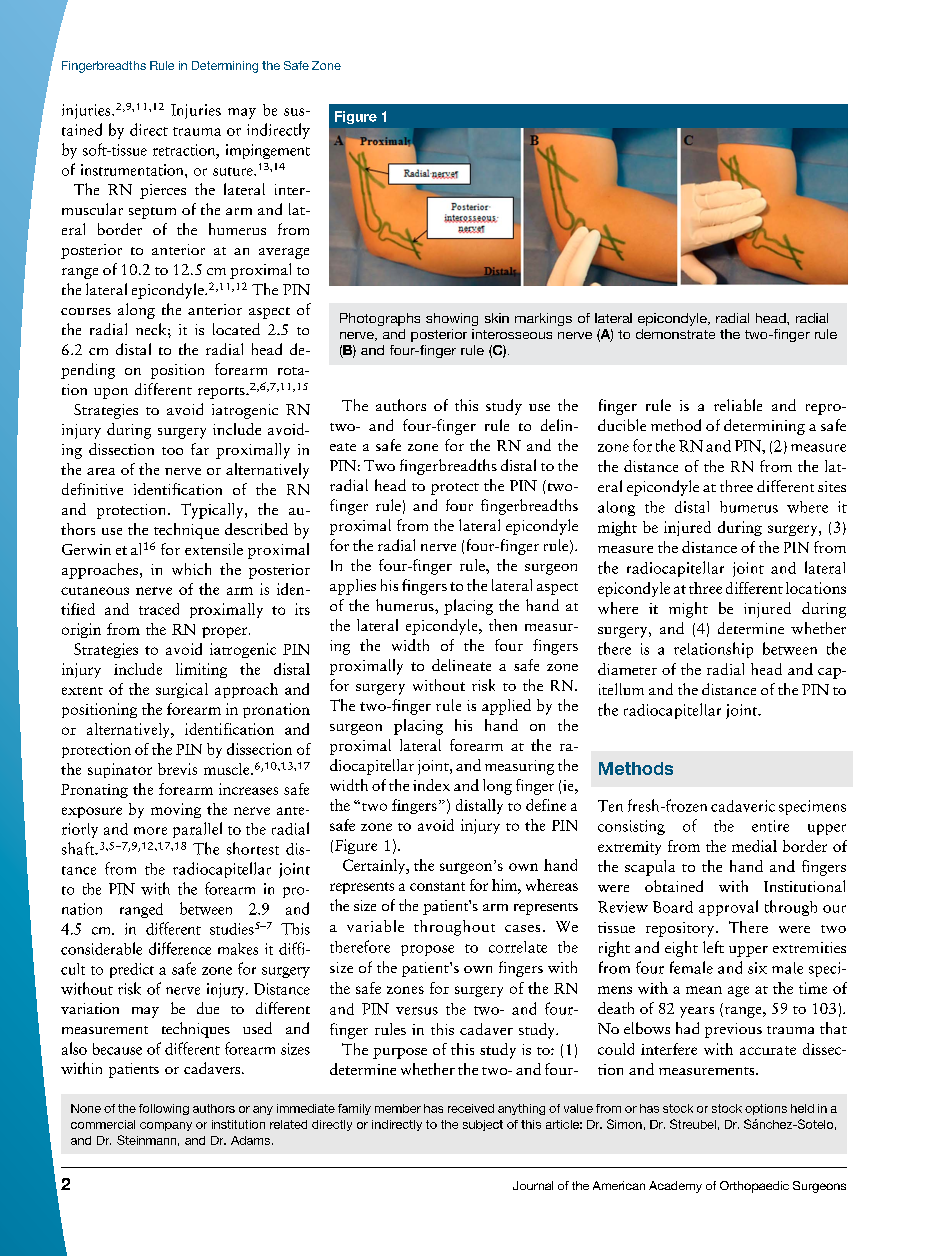 The width and height of the screenshot is (952, 1256). Describe the element at coordinates (675, 334) in the screenshot. I see `demonstrate` at that location.
